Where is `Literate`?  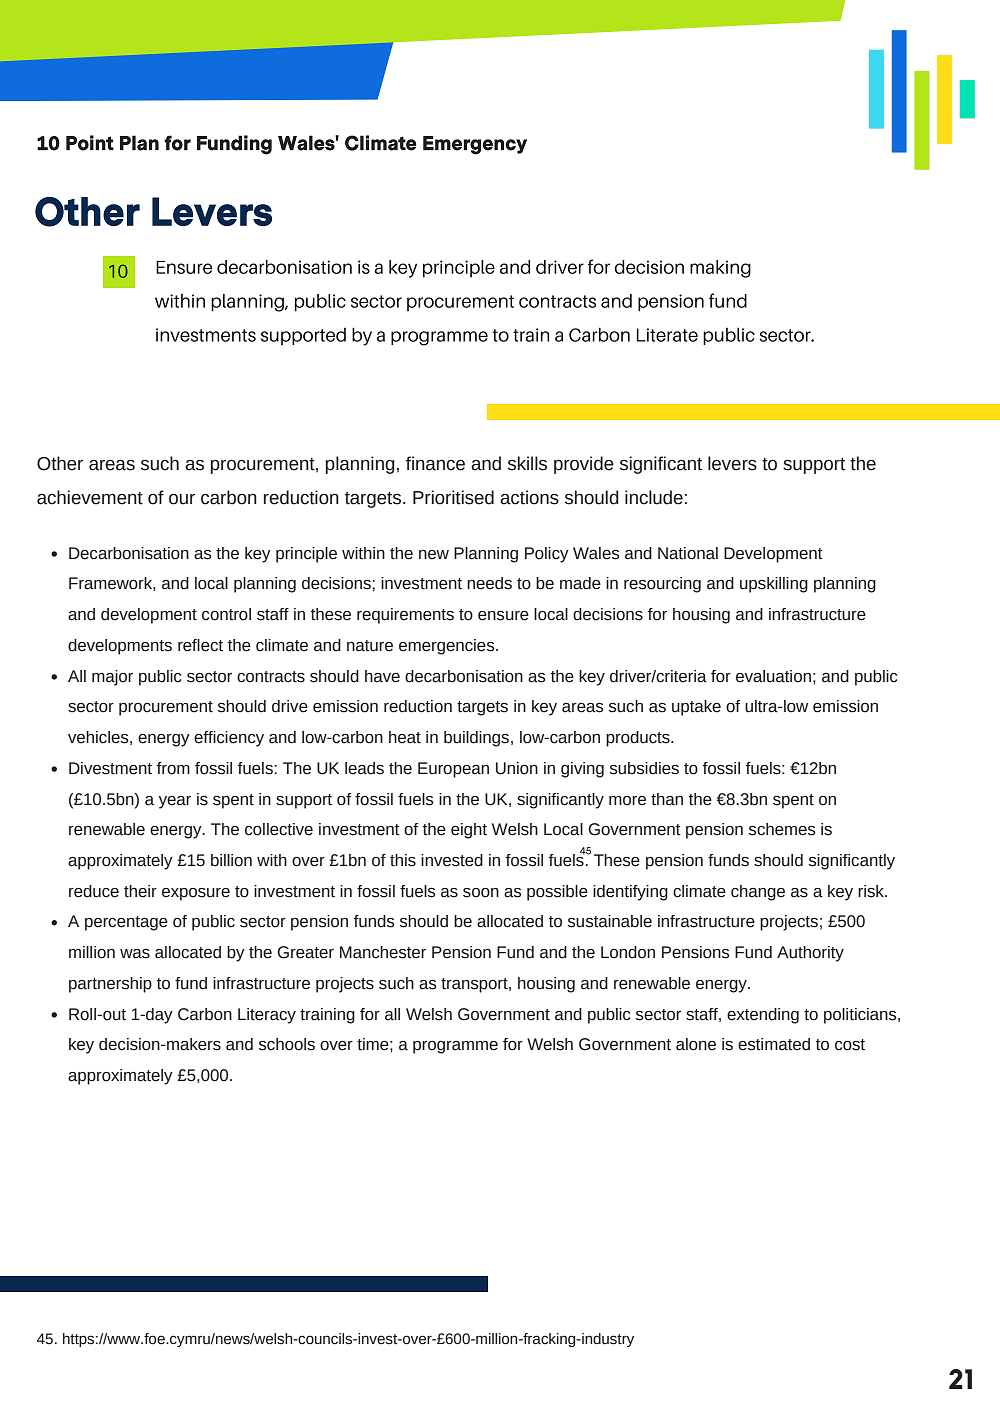
Literate is located at coordinates (667, 335).
